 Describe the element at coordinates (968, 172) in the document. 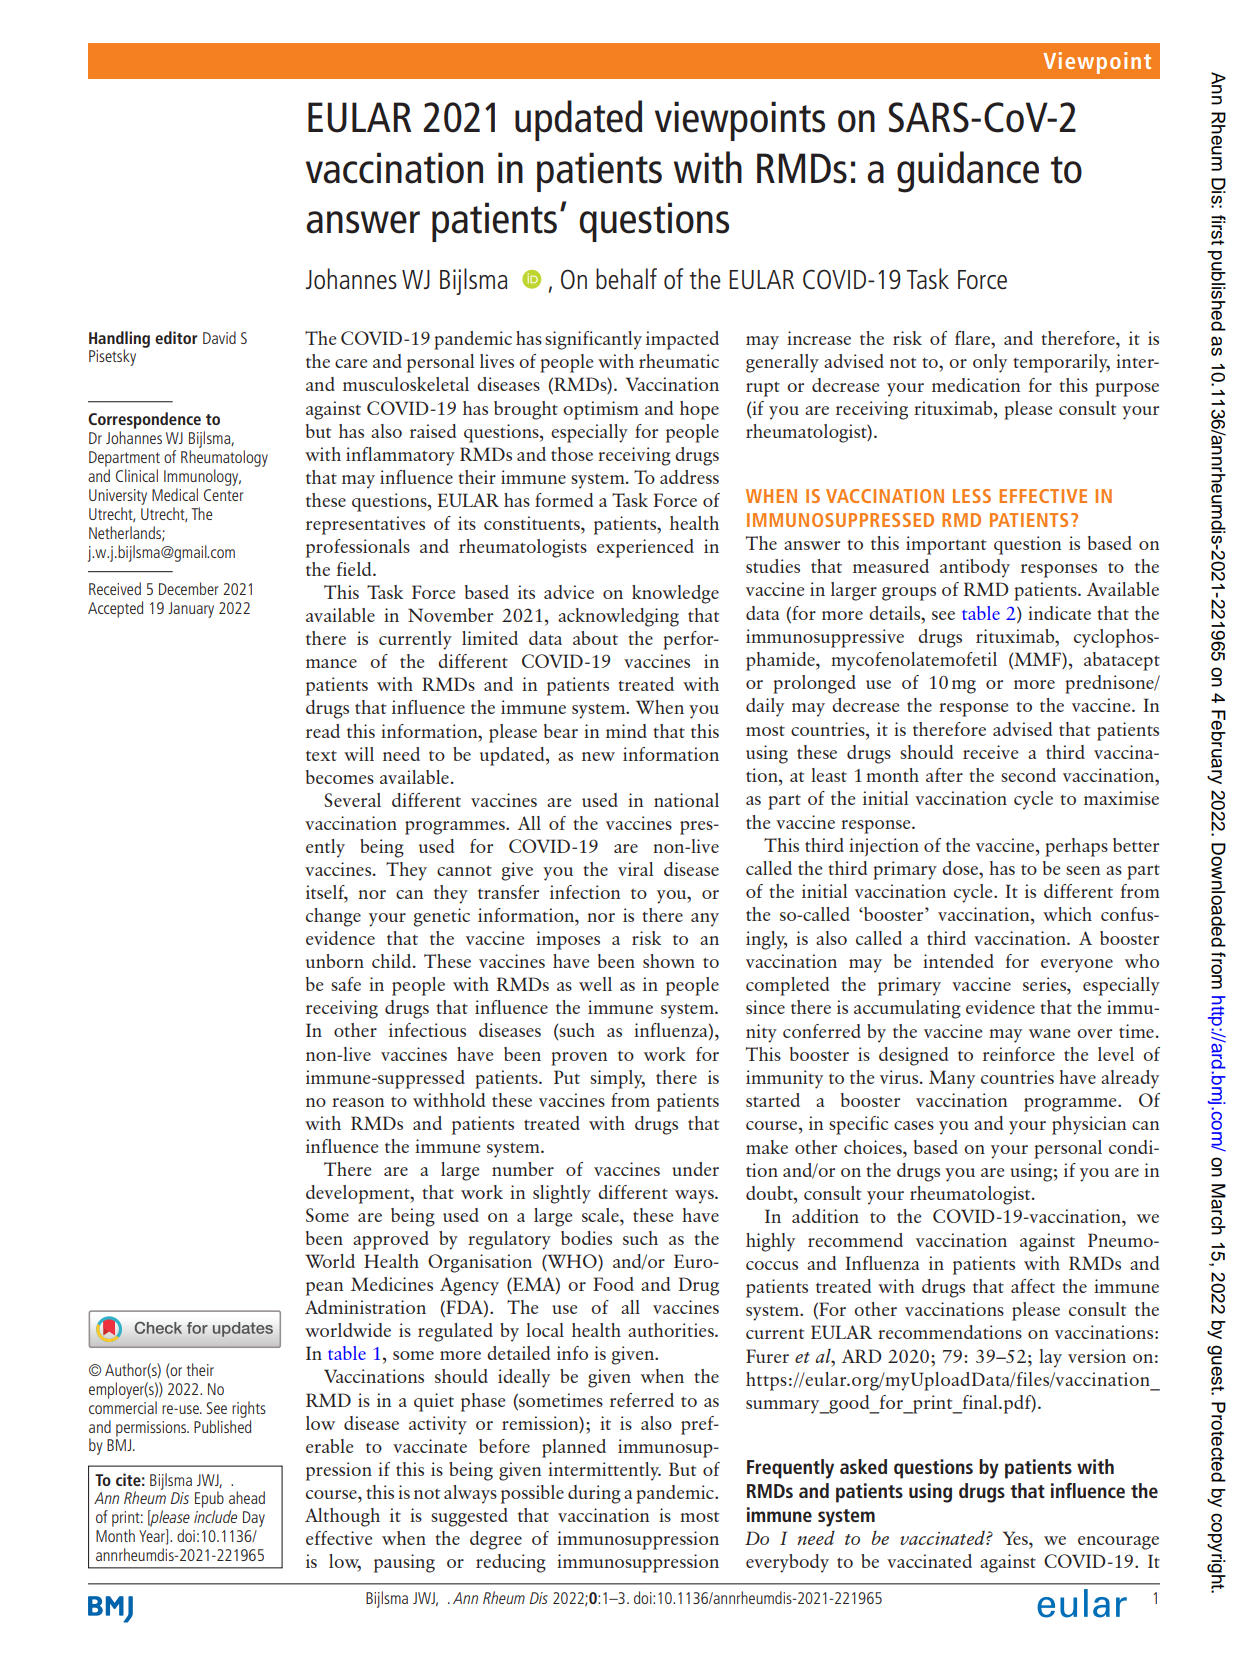

I see `guidance` at that location.
